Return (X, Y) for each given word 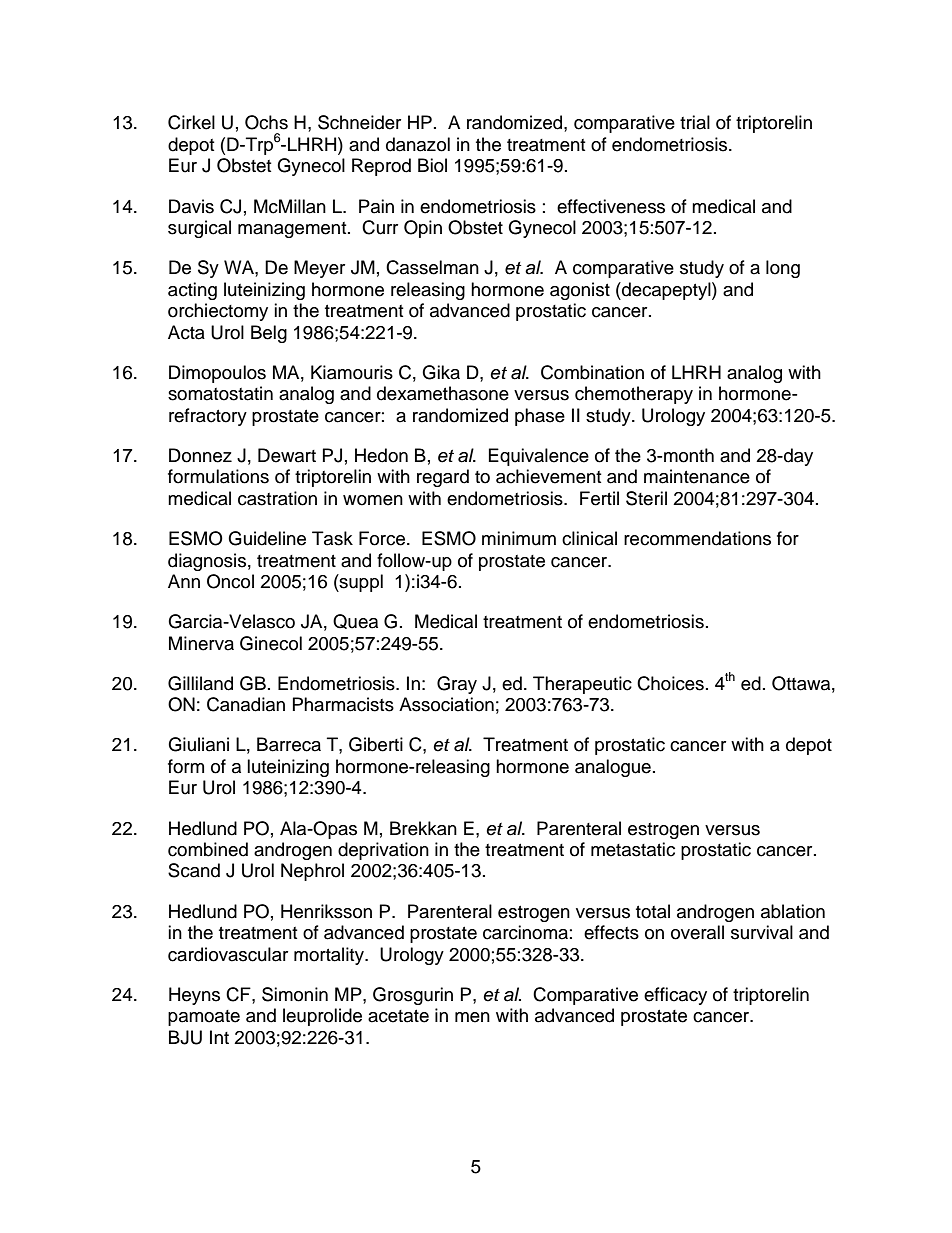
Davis (191, 206)
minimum (519, 538)
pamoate (204, 1018)
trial (695, 122)
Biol (432, 165)
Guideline (267, 538)
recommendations (697, 538)
